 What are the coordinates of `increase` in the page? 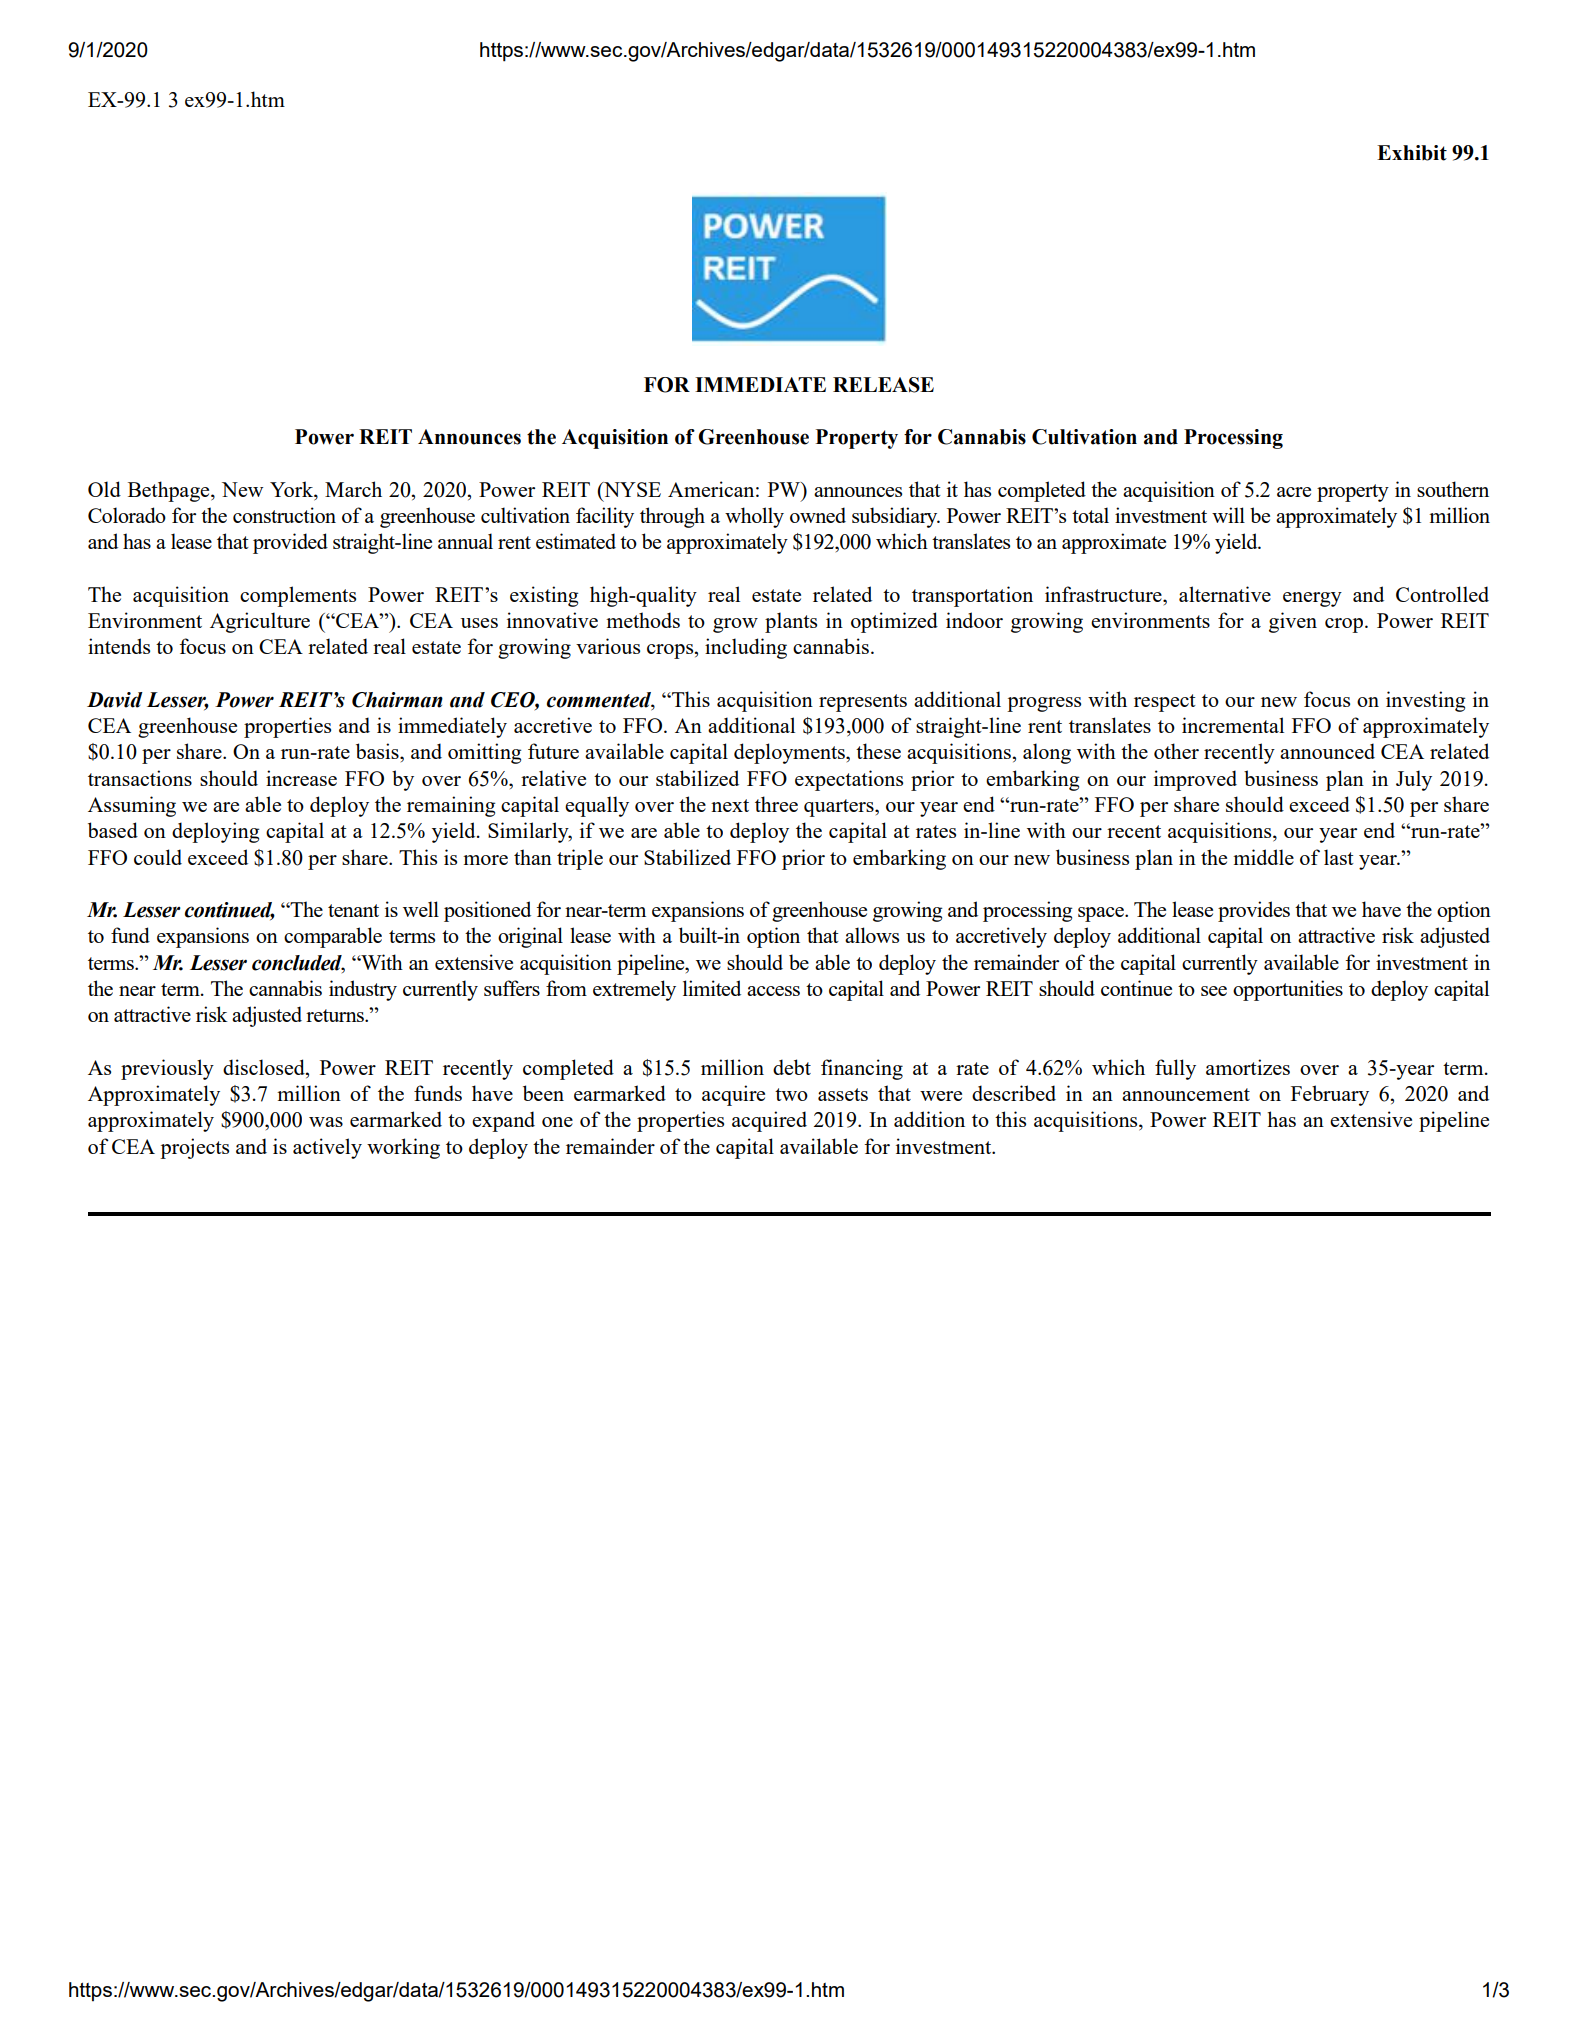 It's located at (301, 778).
